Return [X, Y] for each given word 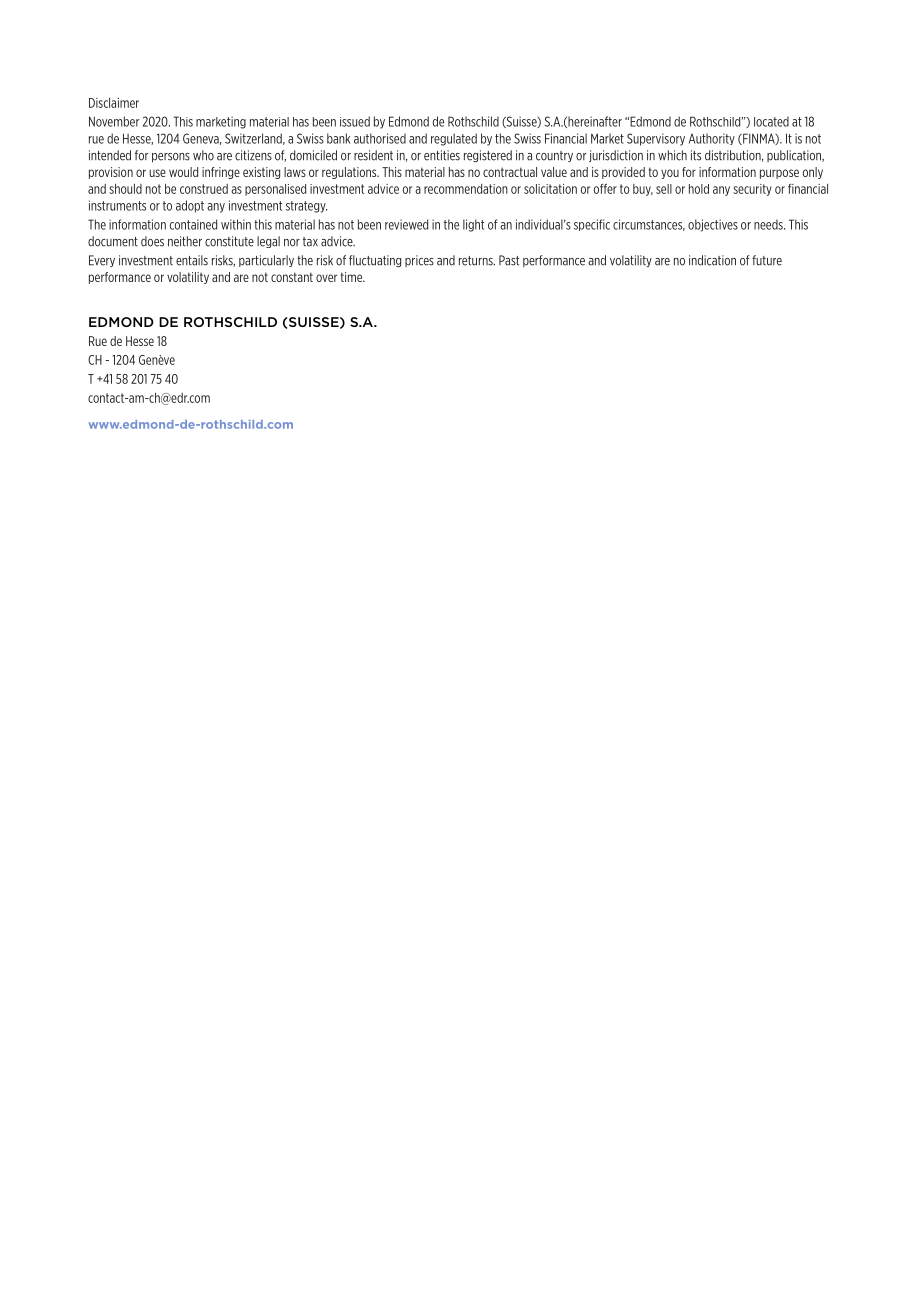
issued [355, 121]
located [771, 121]
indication [712, 260]
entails [192, 260]
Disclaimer [114, 103]
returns [477, 261]
